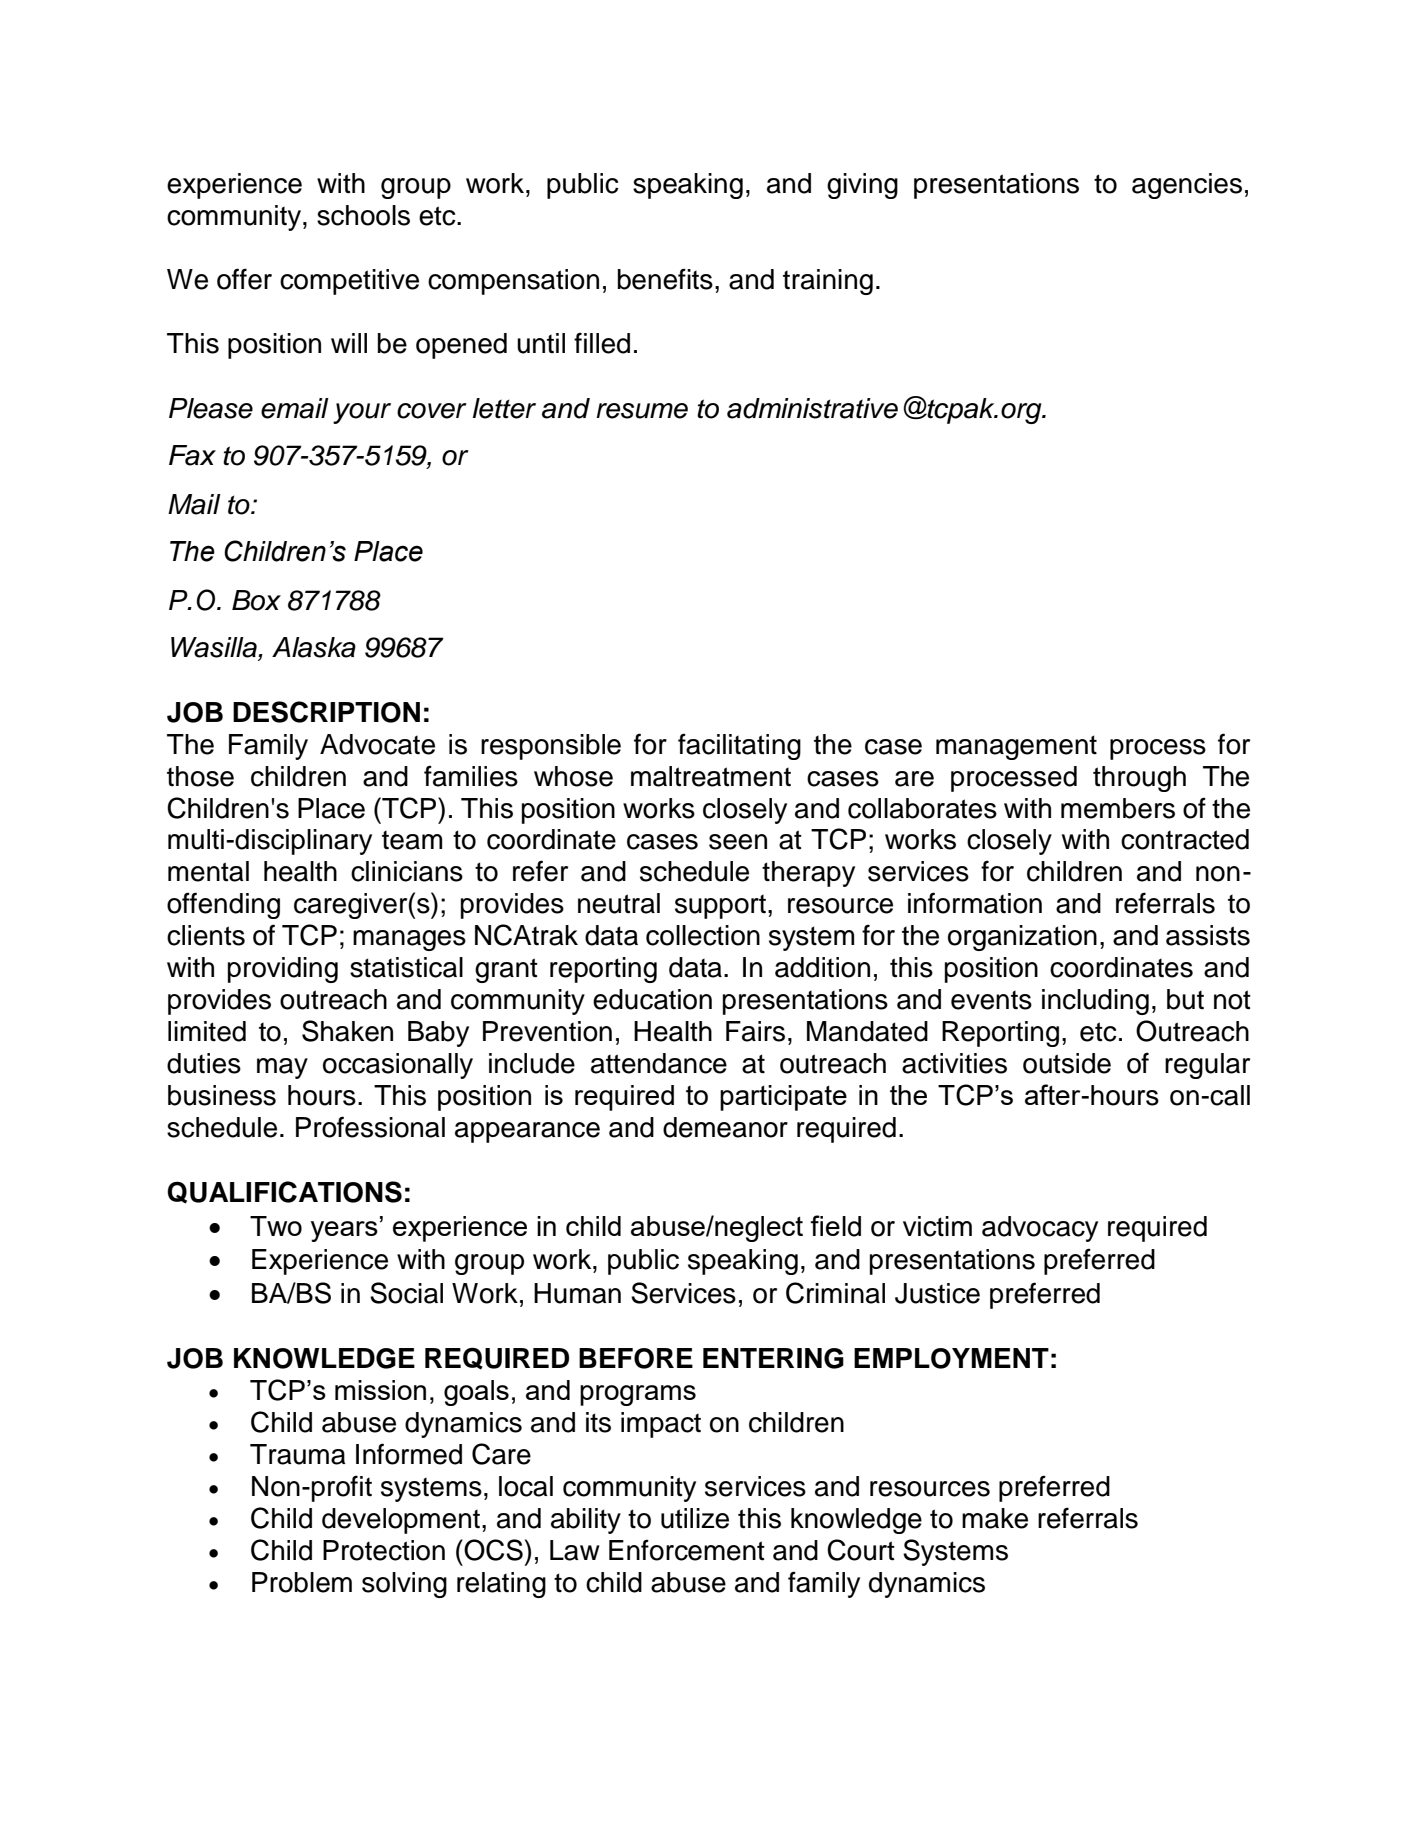 This document has width=1418, height=1835. I want to click on Enforcement, so click(687, 1550).
